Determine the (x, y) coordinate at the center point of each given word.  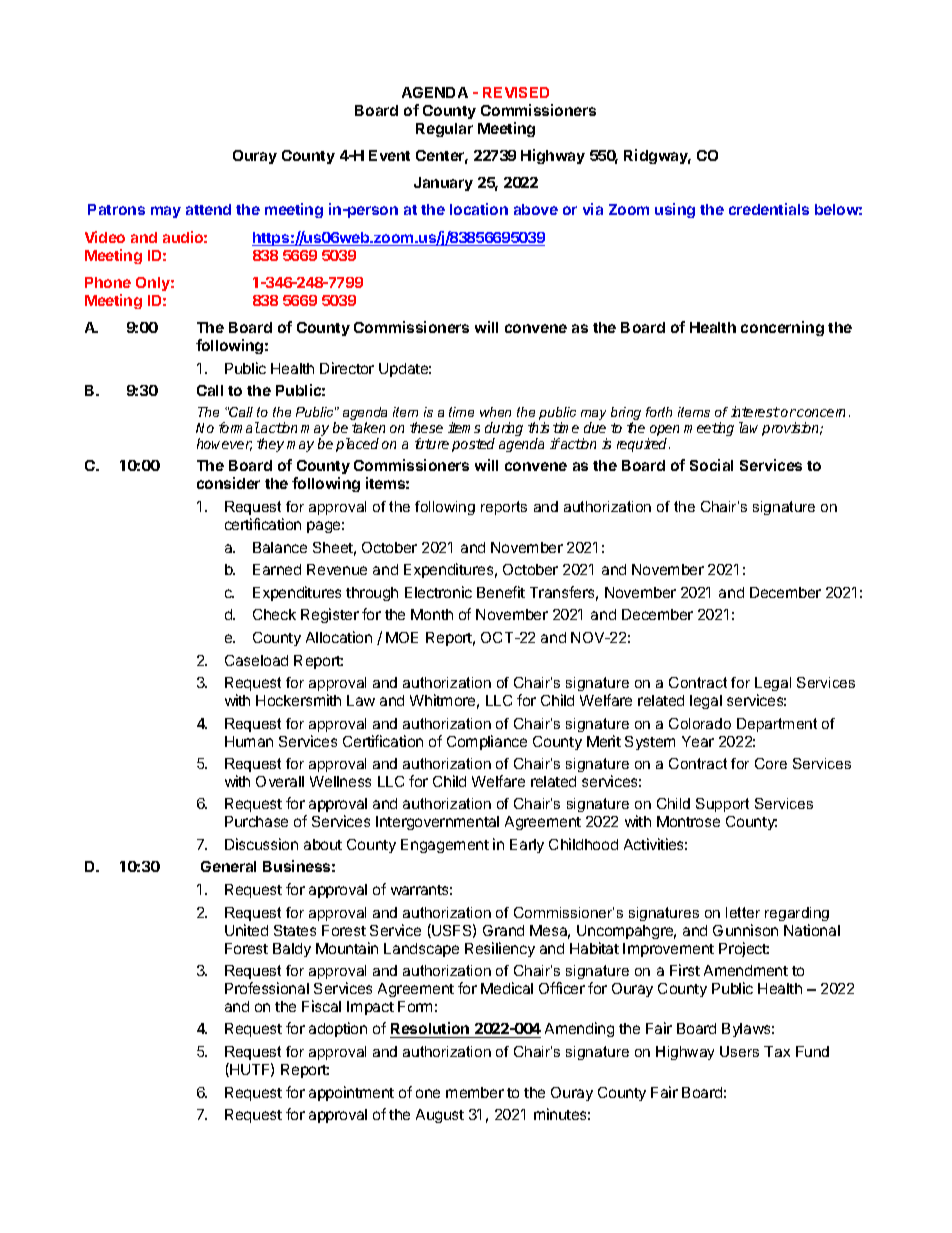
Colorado (700, 723)
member (475, 1092)
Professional (267, 988)
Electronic (438, 592)
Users (739, 1051)
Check (274, 614)
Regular (444, 130)
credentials (769, 209)
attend (208, 209)
